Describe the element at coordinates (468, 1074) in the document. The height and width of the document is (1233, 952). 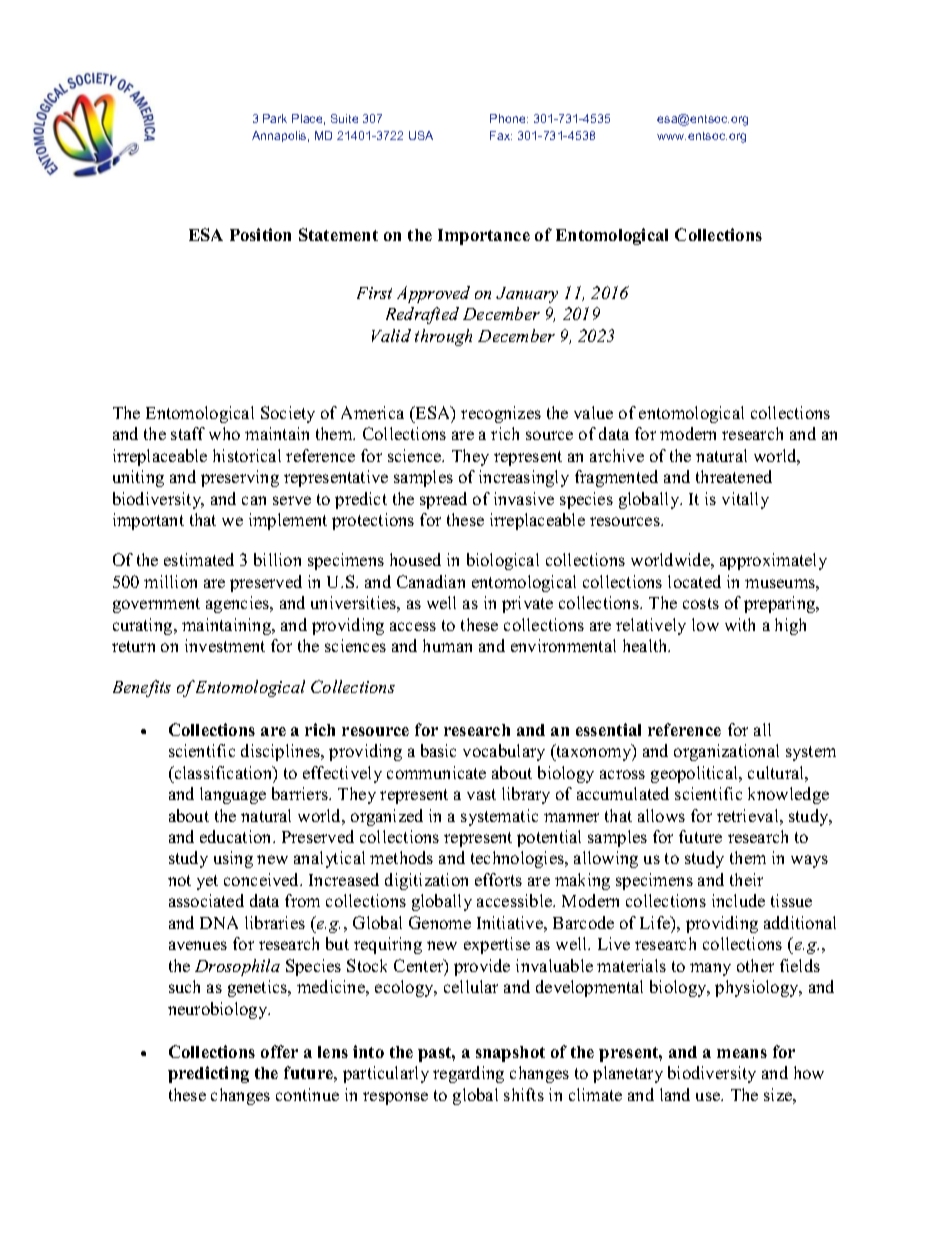
I see `regarding` at that location.
